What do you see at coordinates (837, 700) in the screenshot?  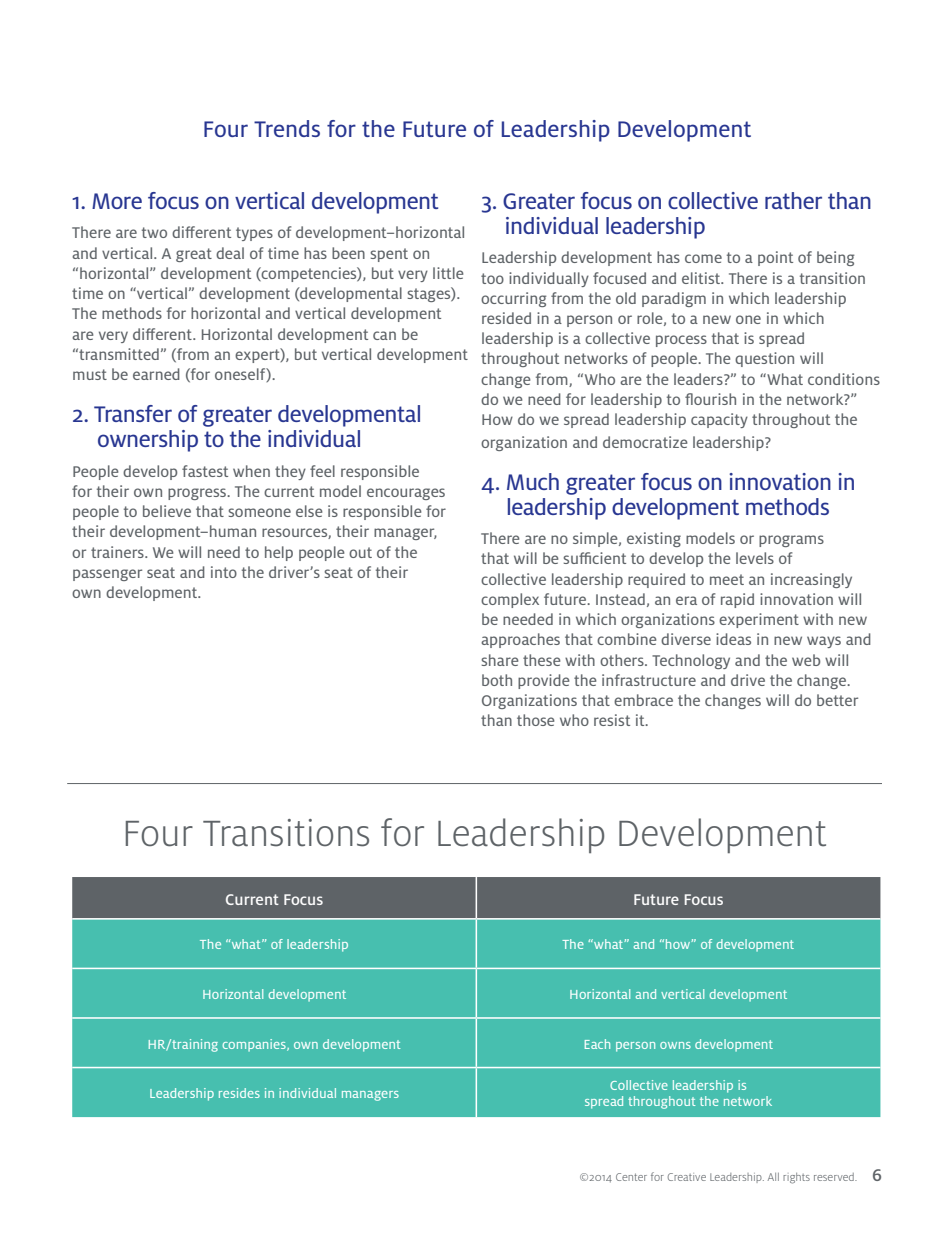 I see `better` at bounding box center [837, 700].
